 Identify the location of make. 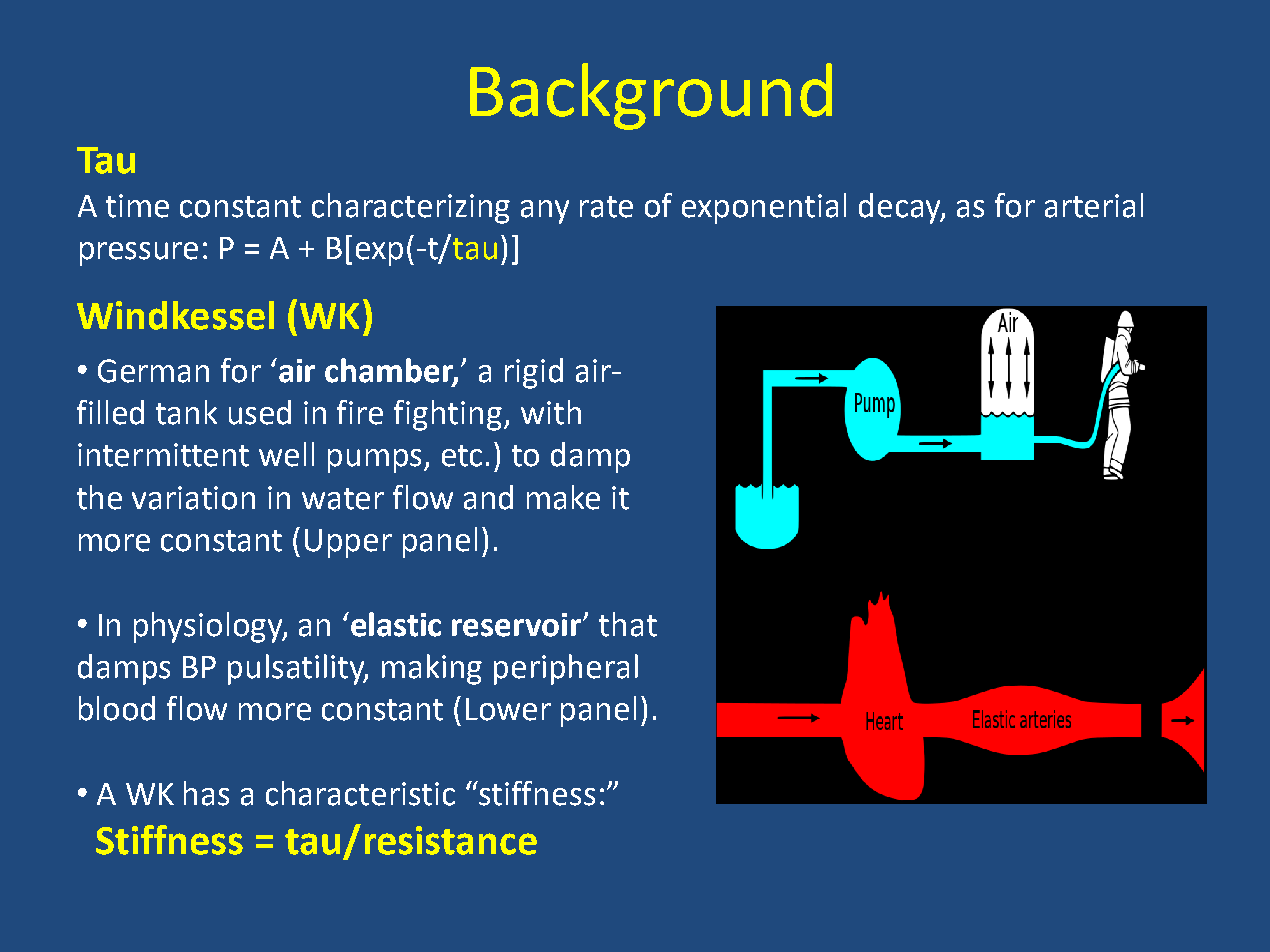
(563, 497).
